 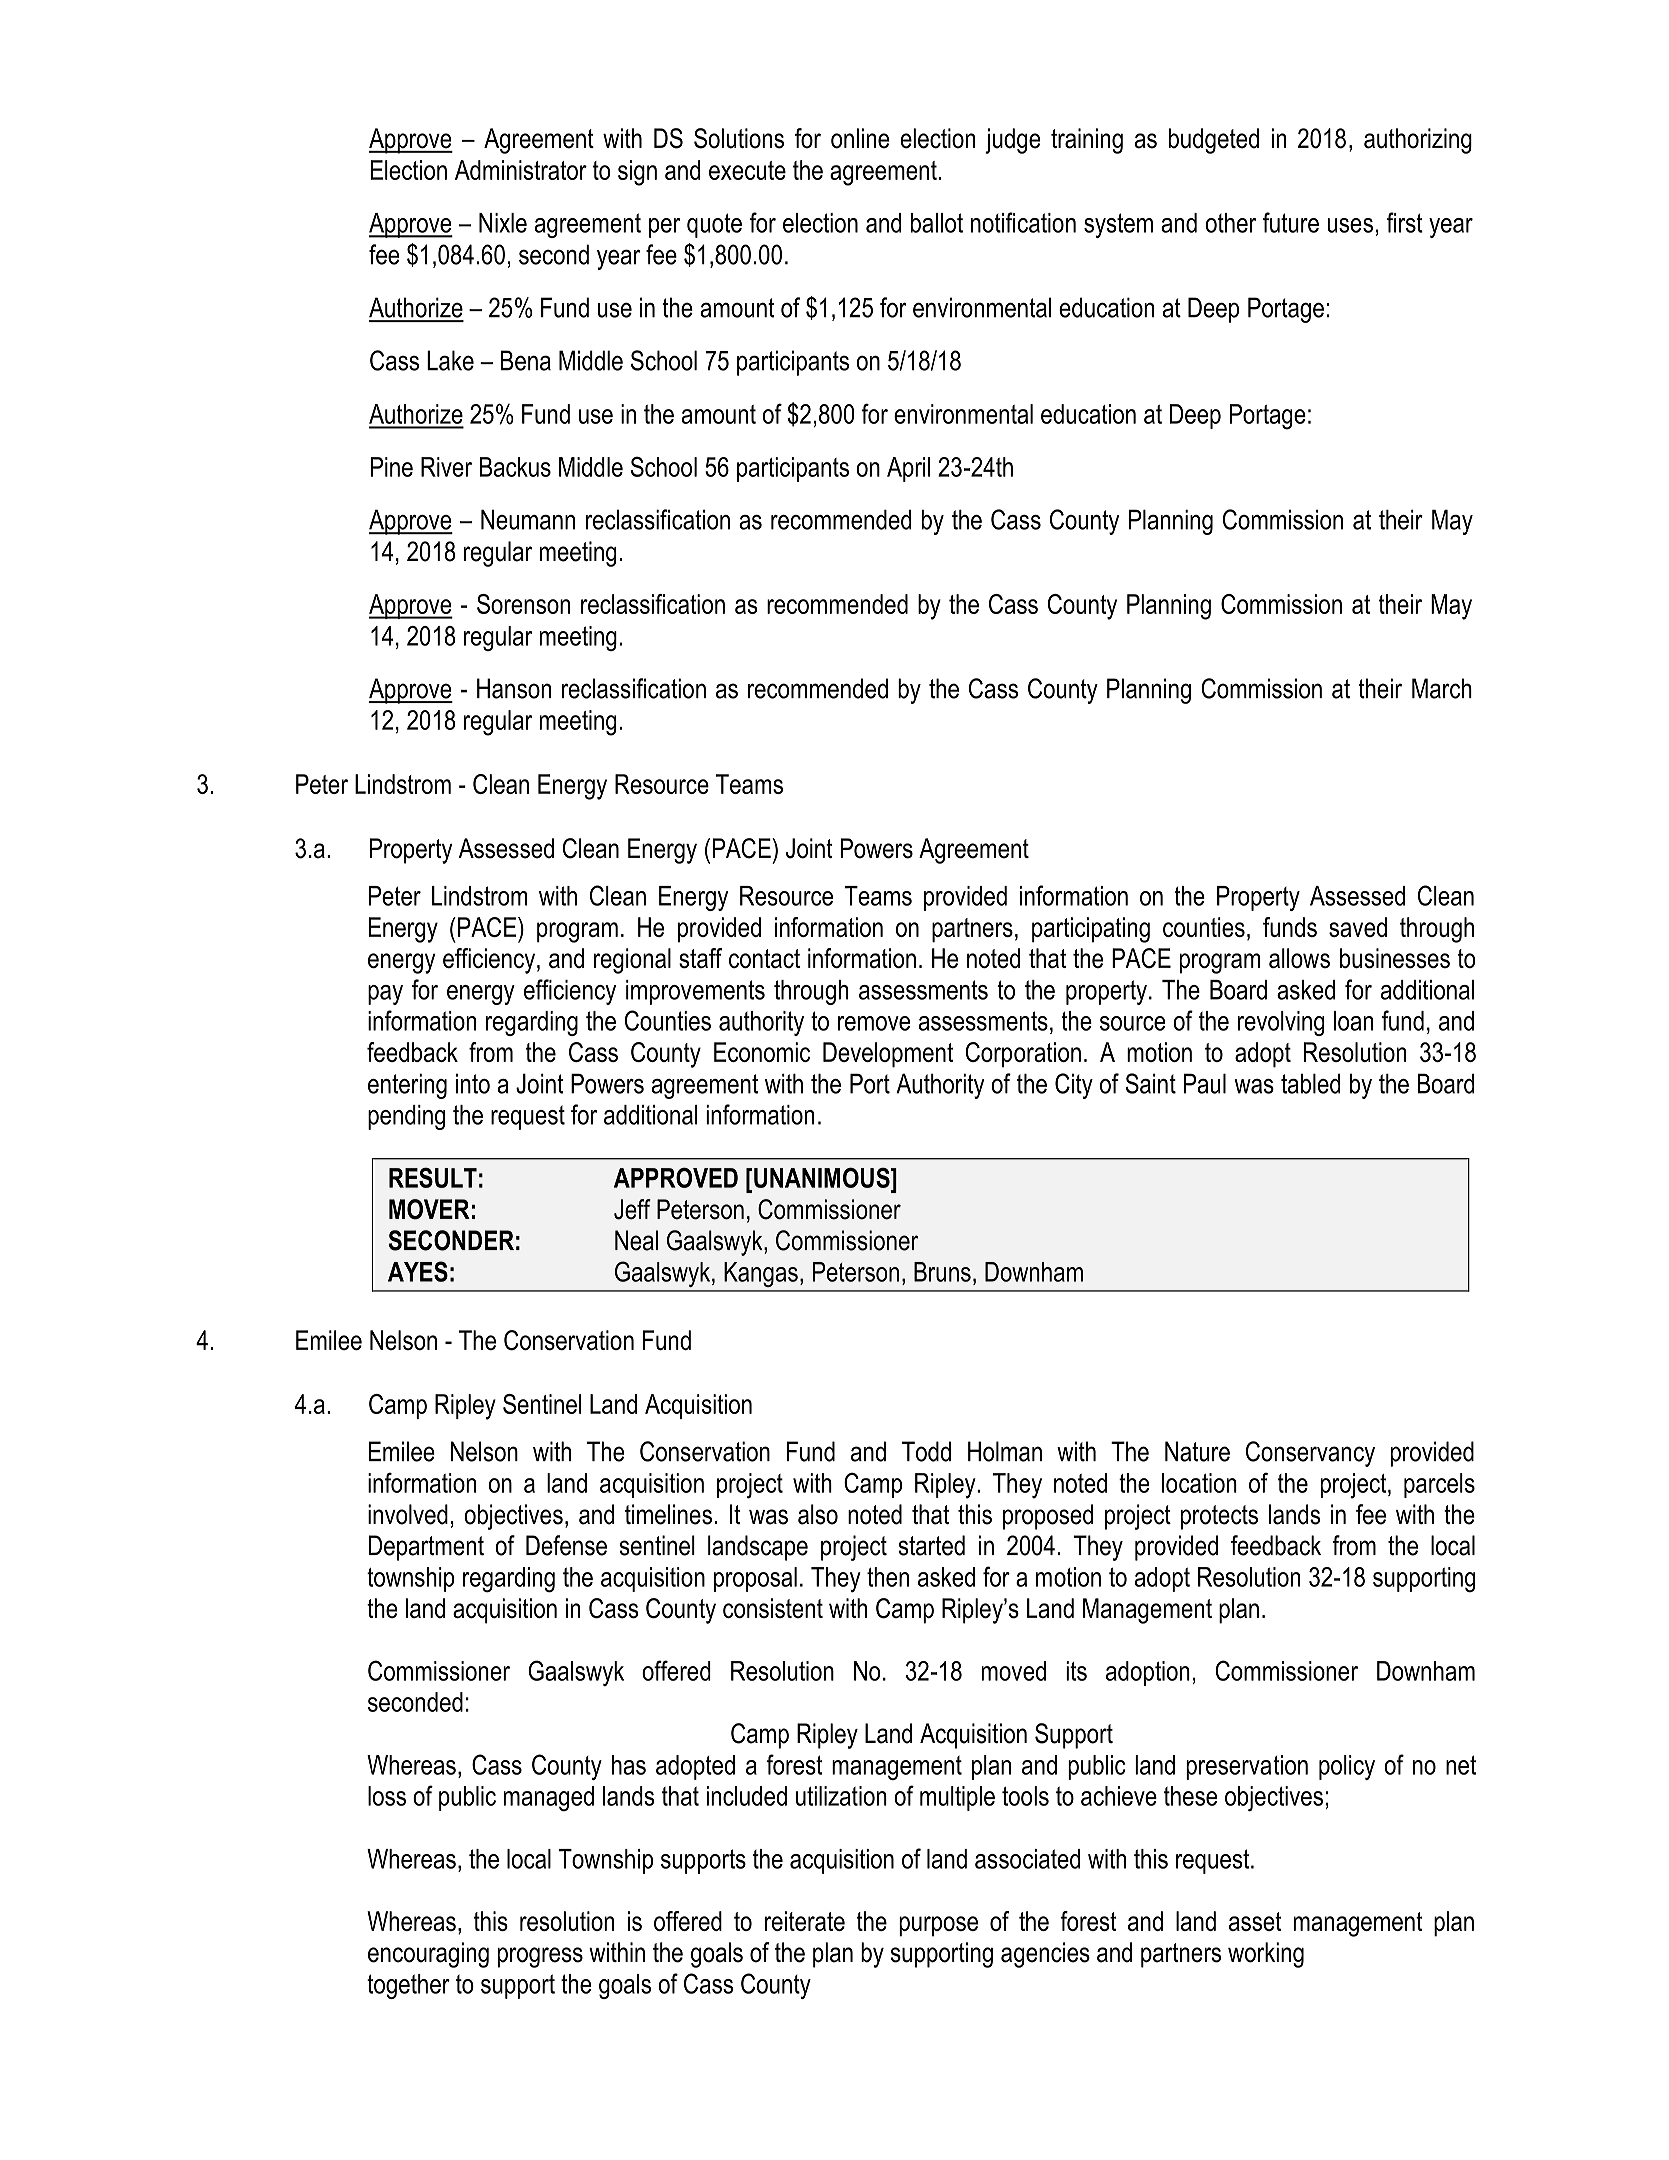 What do you see at coordinates (566, 1545) in the screenshot?
I see `Defense` at bounding box center [566, 1545].
